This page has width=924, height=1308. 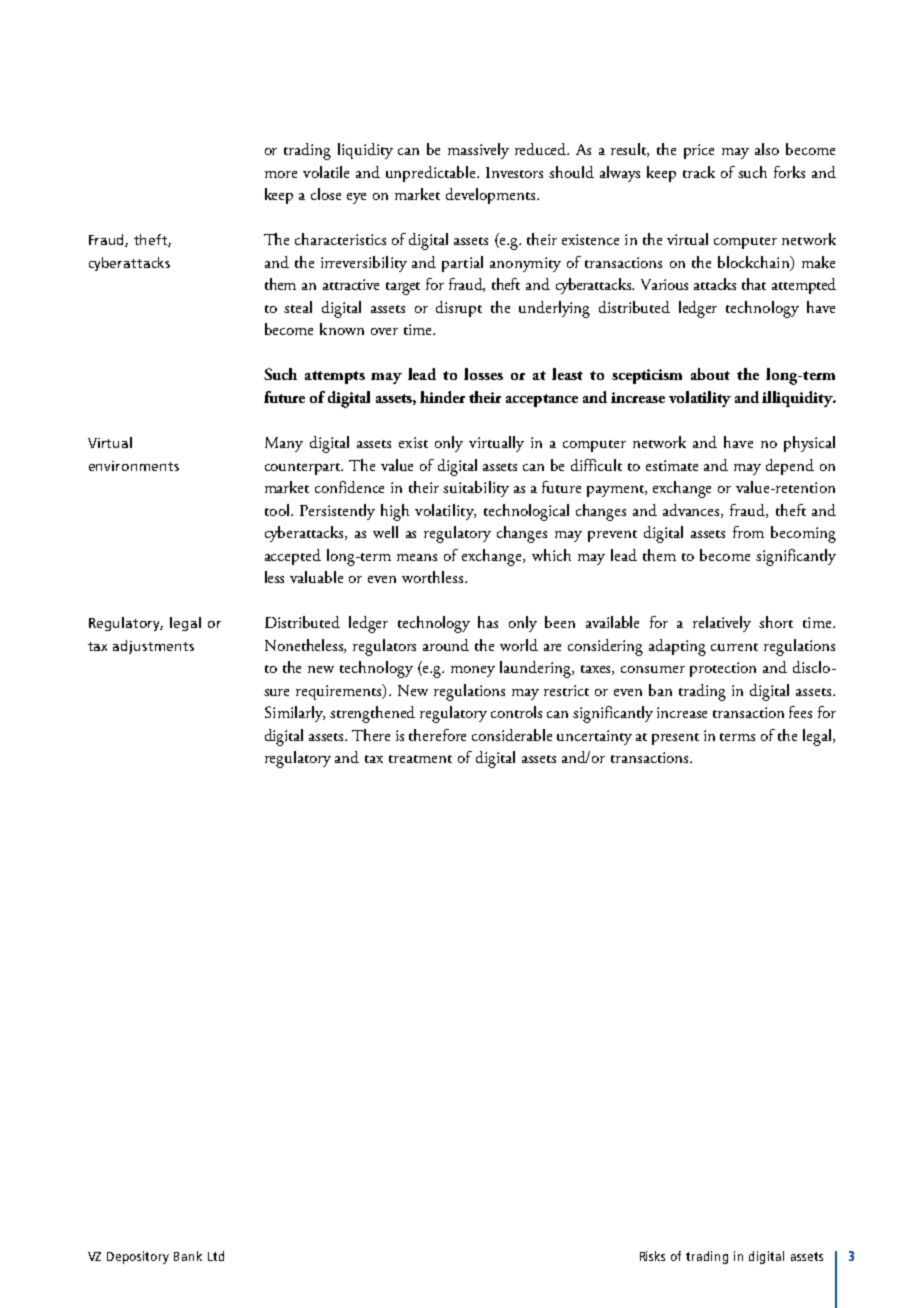 I want to click on Bank, so click(x=188, y=1256).
